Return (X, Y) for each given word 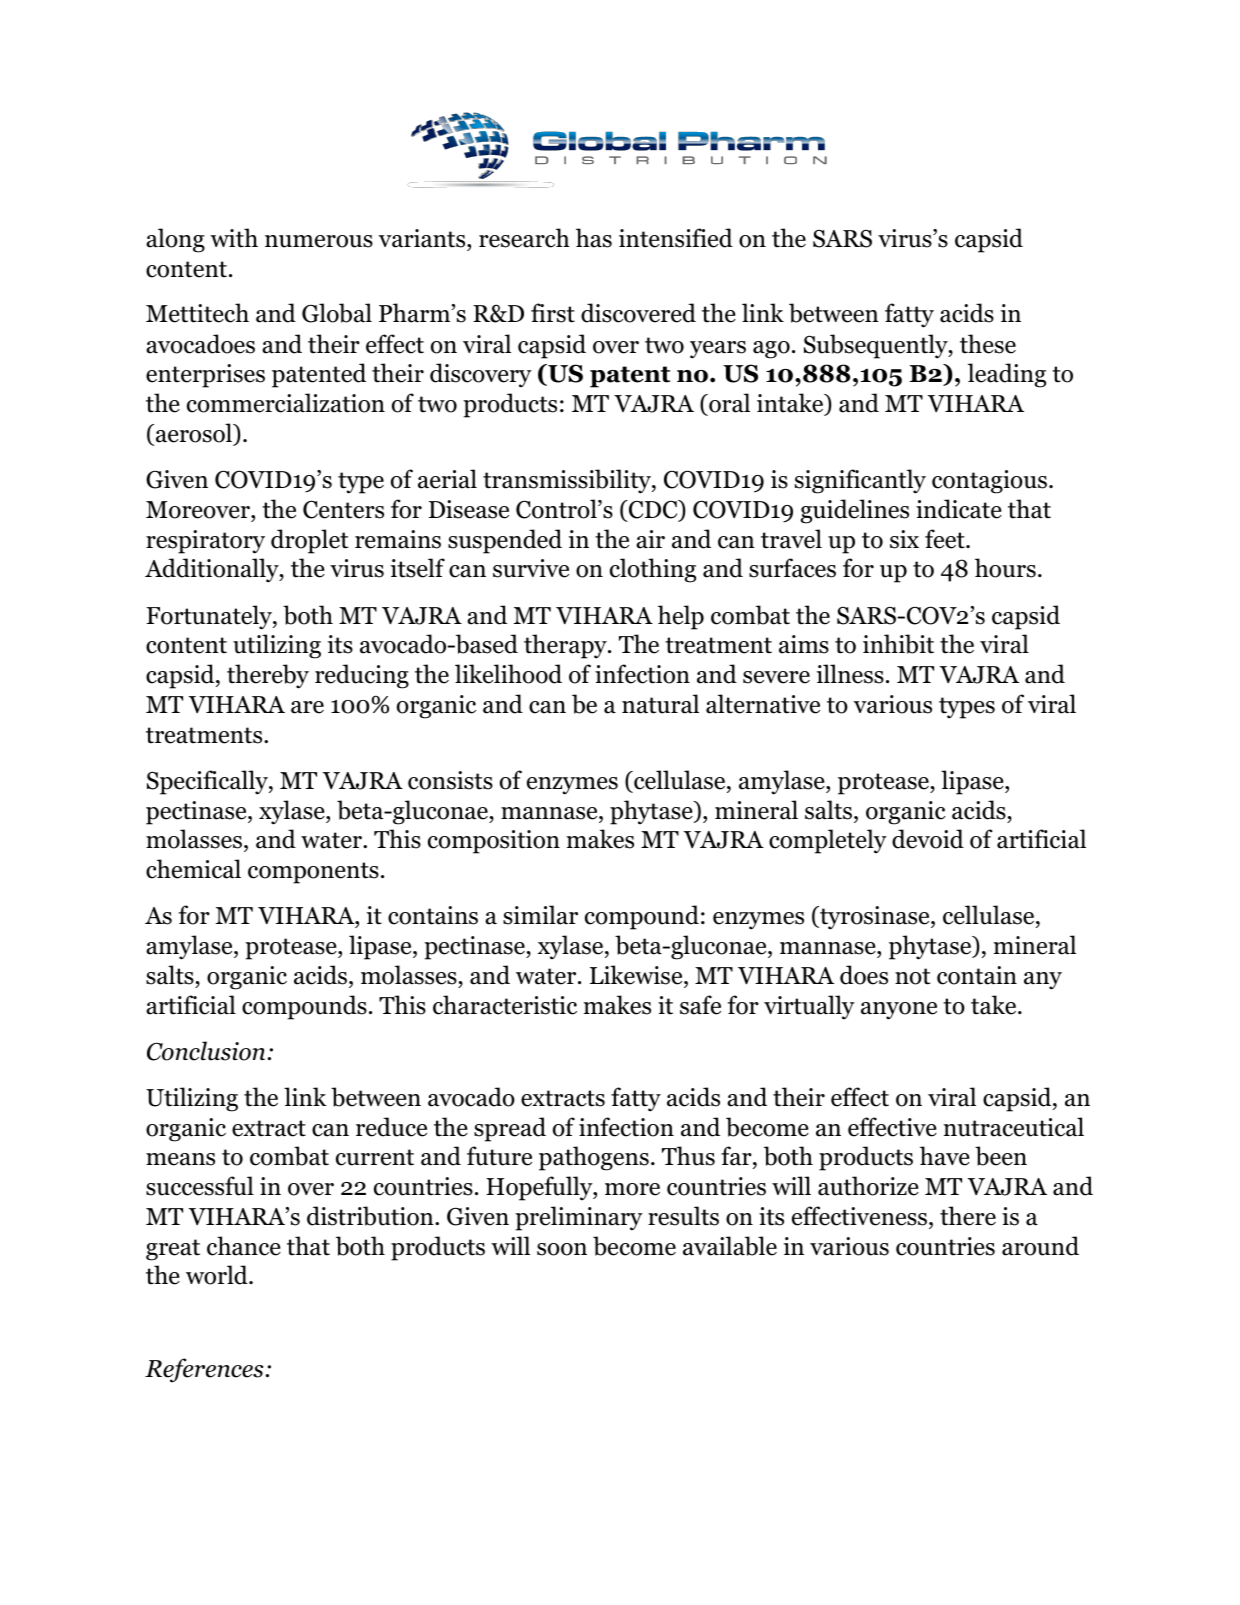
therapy (566, 646)
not (913, 976)
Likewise (637, 975)
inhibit (898, 644)
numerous (319, 241)
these (988, 344)
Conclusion (206, 1051)
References (204, 1370)
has (594, 238)
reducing (362, 676)
